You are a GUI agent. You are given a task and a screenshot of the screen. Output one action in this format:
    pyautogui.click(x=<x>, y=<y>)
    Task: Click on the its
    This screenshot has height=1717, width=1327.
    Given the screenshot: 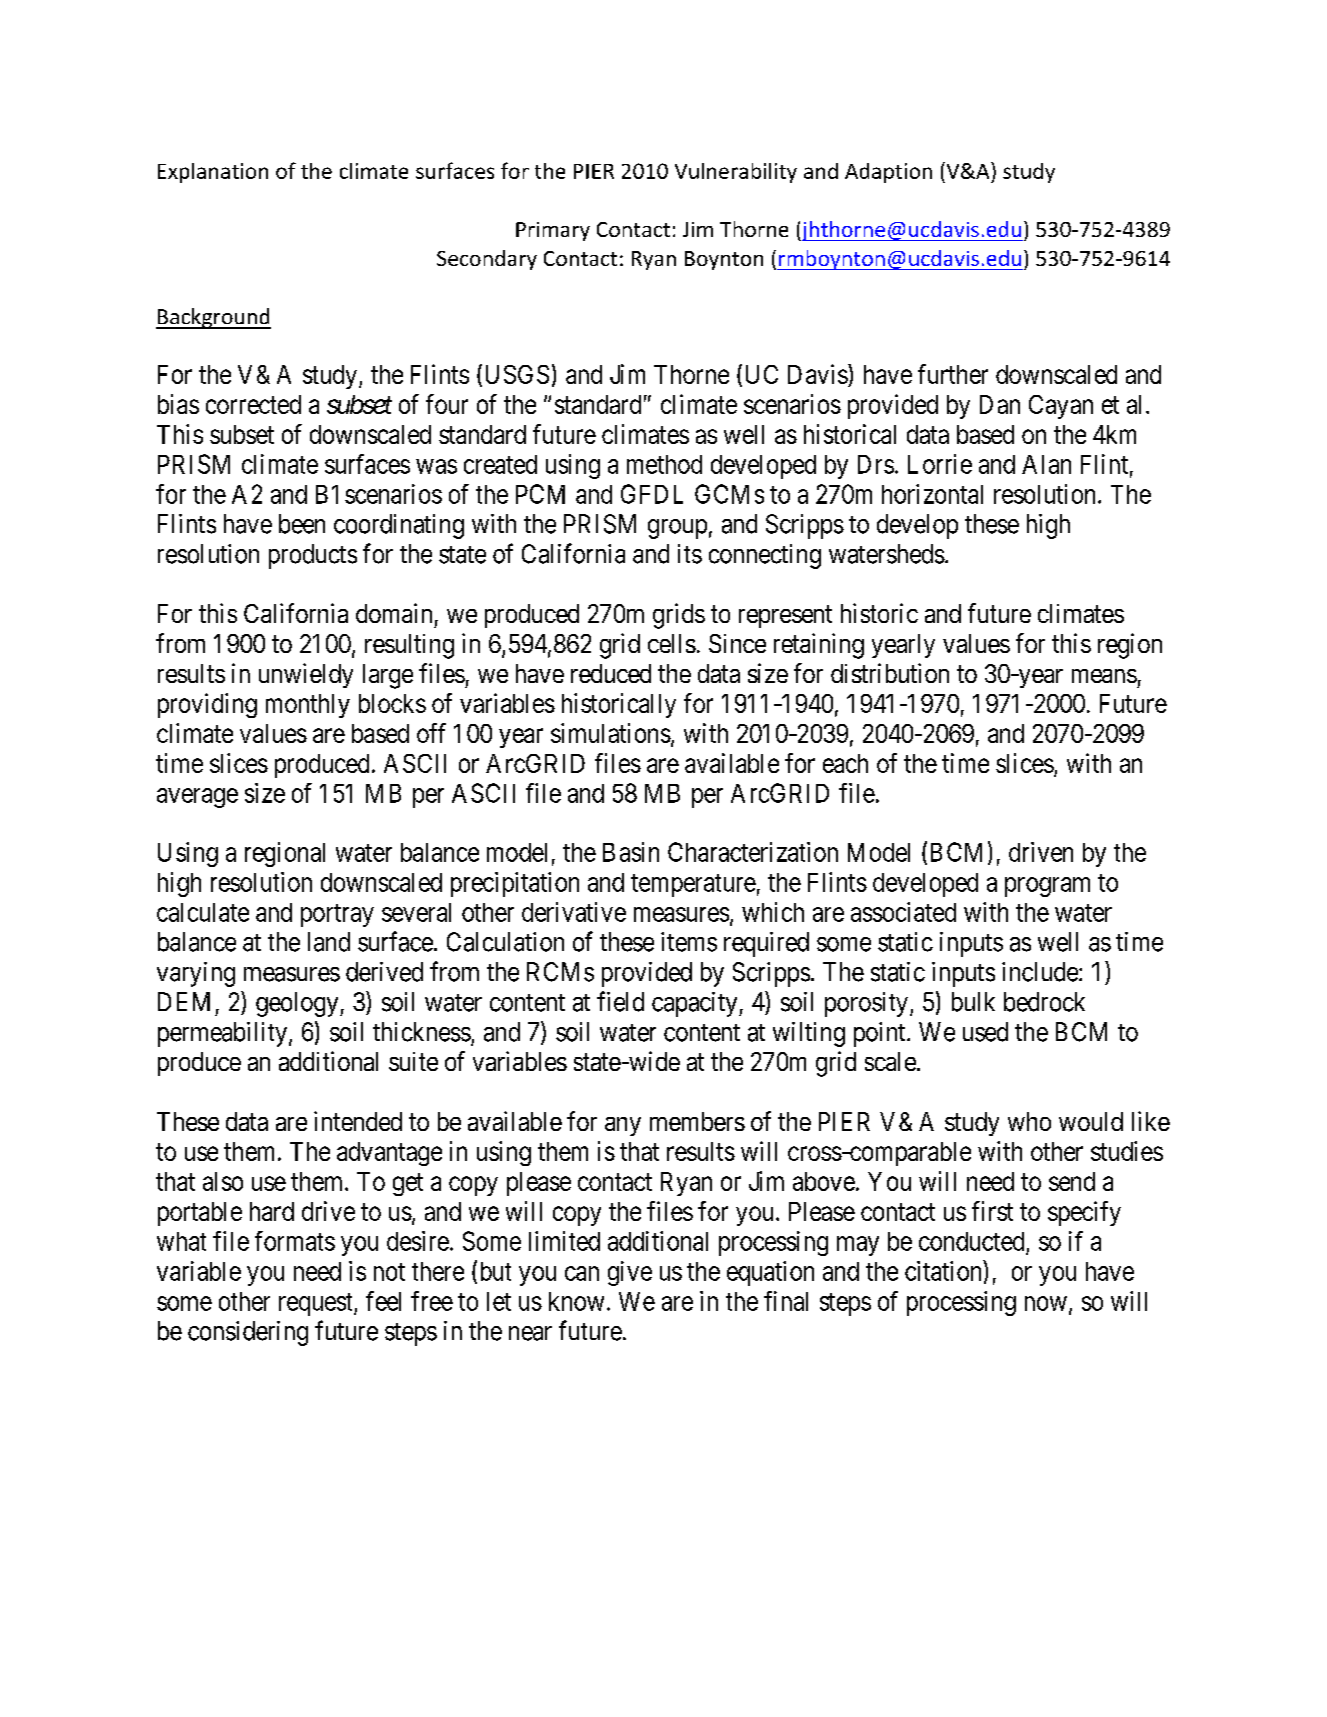 What is the action you would take?
    pyautogui.click(x=690, y=554)
